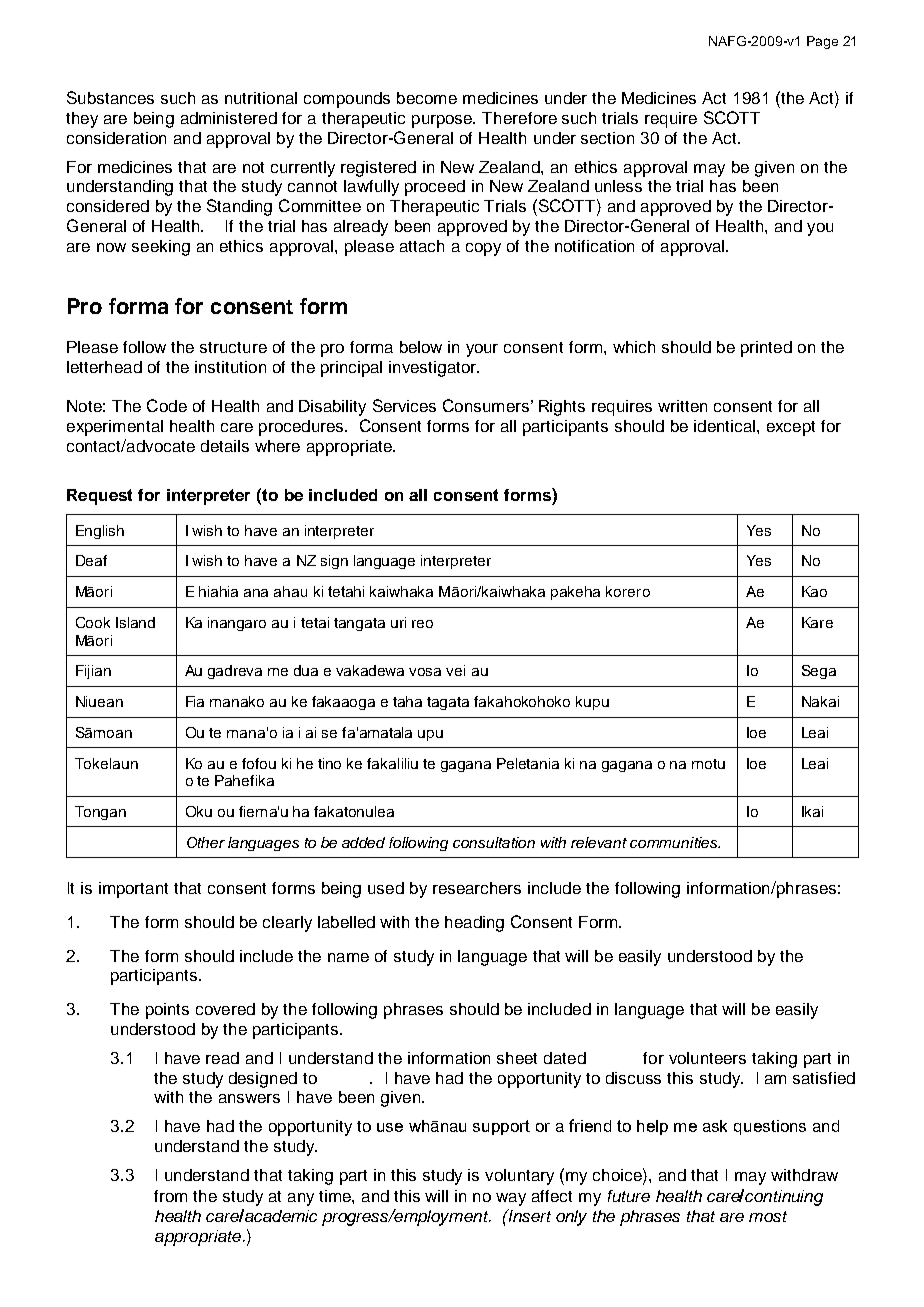  I want to click on way, so click(511, 1199).
